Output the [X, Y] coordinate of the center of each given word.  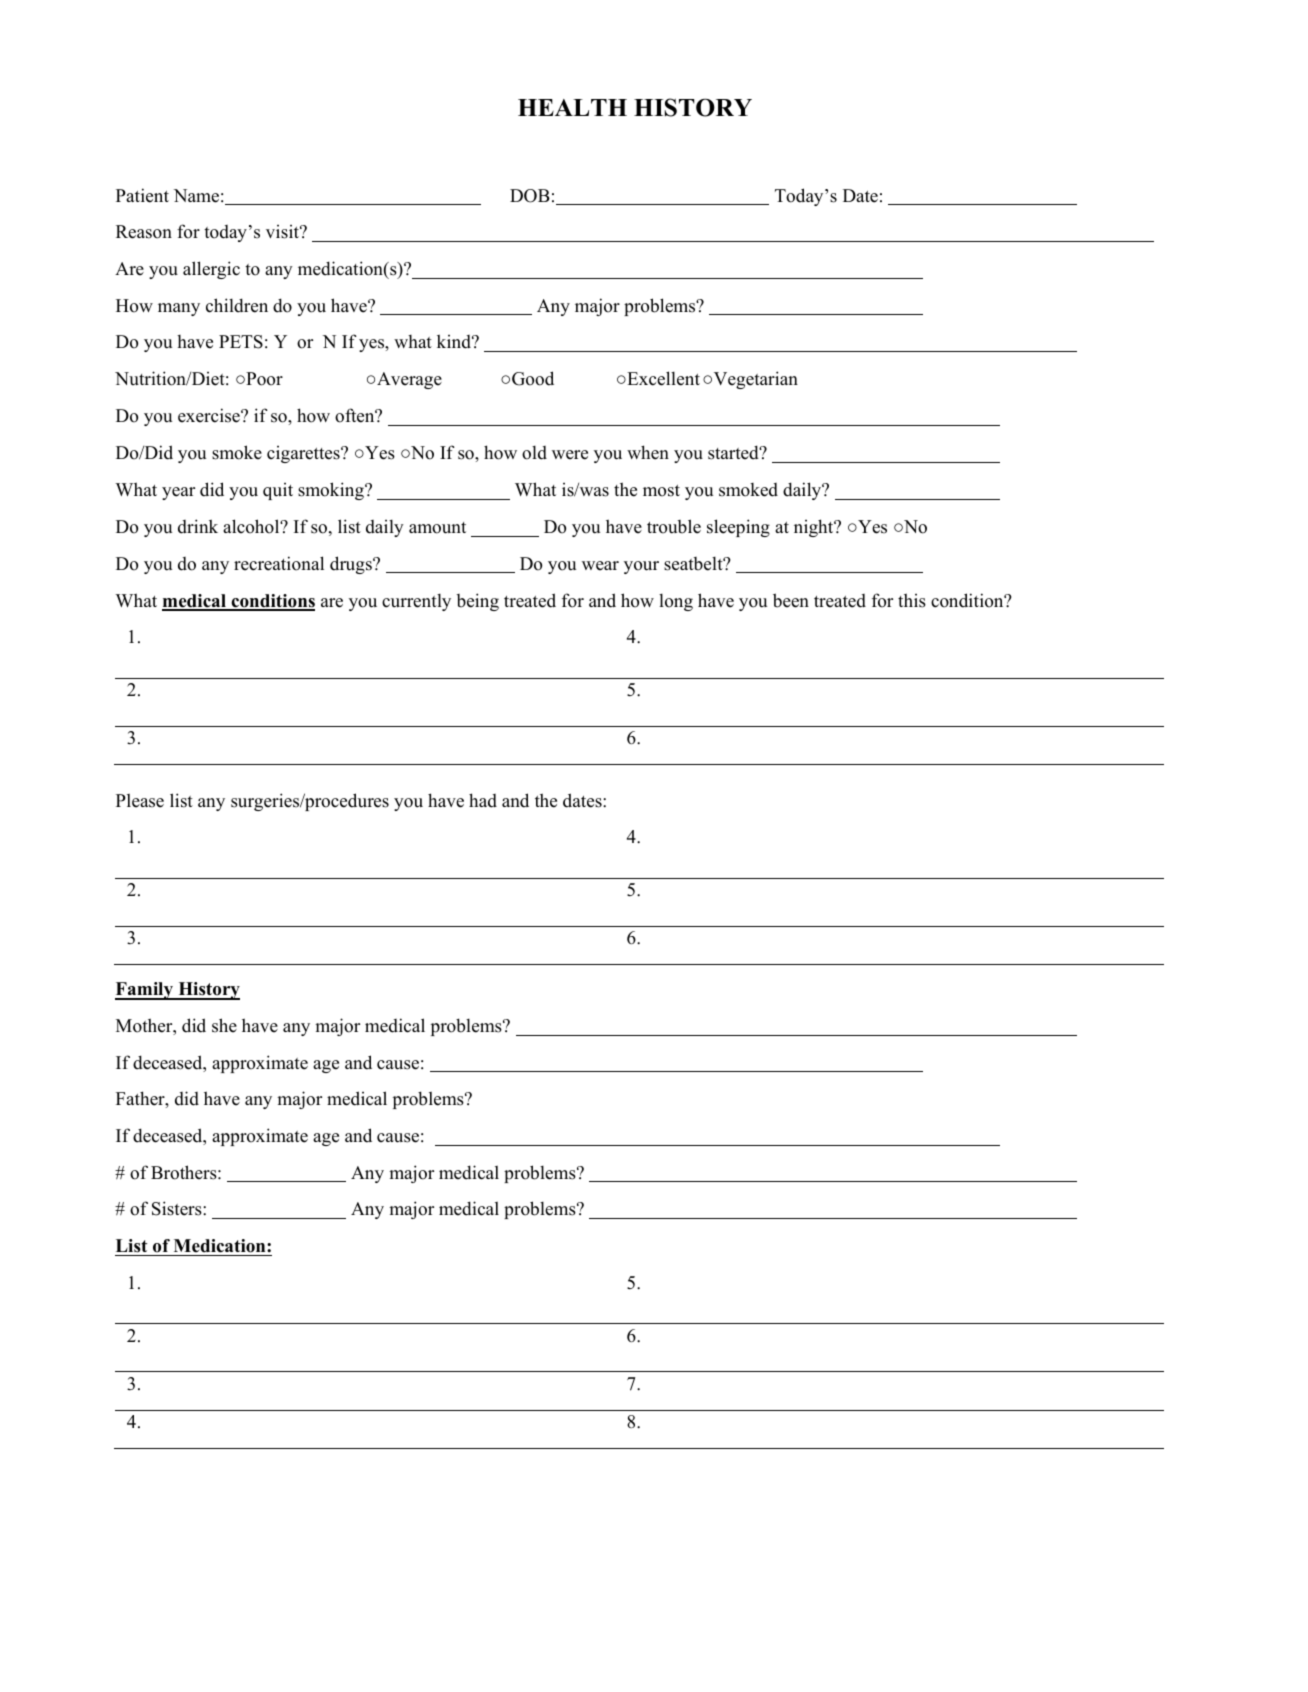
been [791, 600]
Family [145, 991]
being [477, 602]
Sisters [178, 1208]
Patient [142, 195]
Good [533, 378]
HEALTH [572, 107]
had [483, 800]
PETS [241, 342]
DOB [530, 196]
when [648, 452]
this [912, 600]
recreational [279, 563]
